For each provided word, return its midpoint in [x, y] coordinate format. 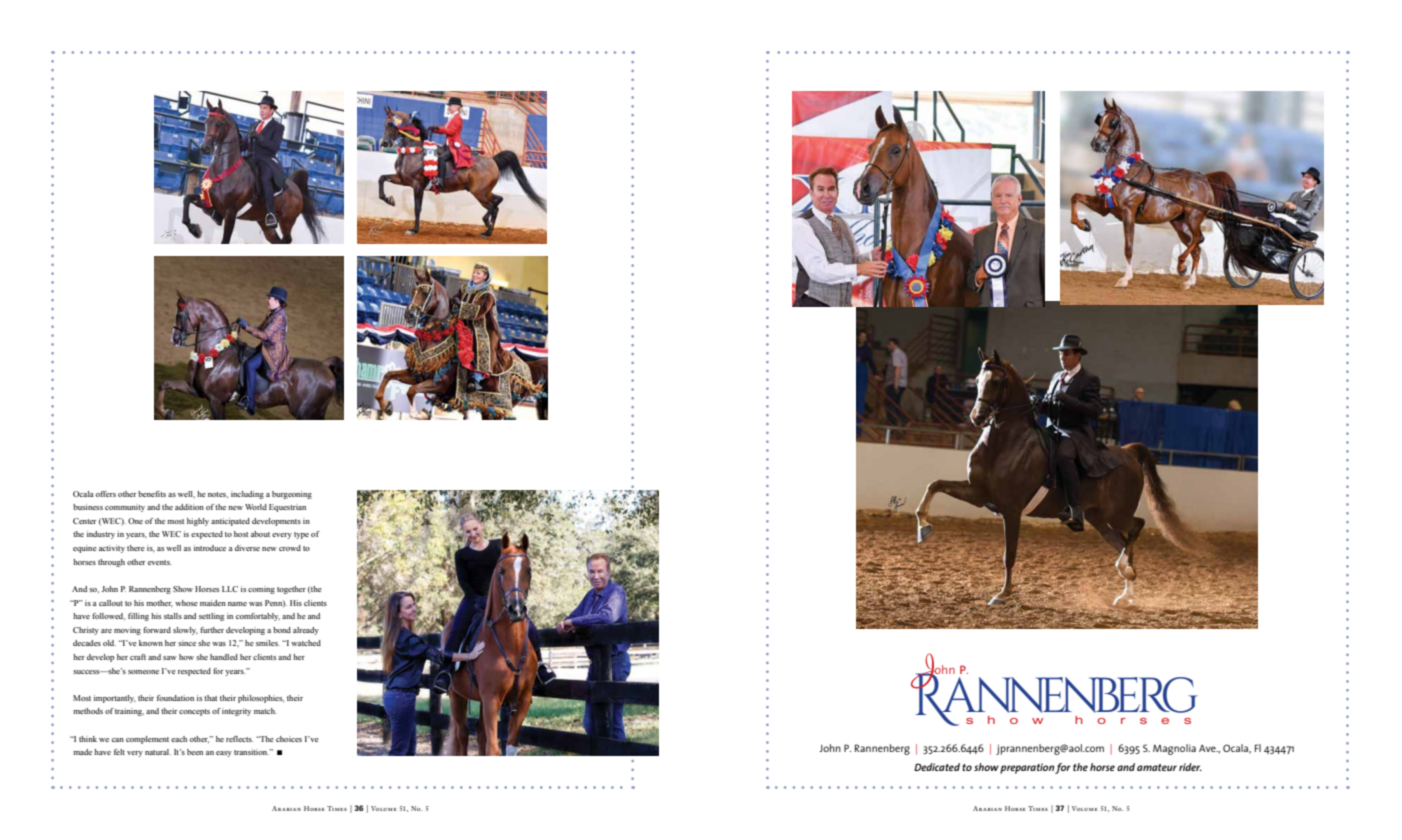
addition [189, 507]
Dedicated [937, 767]
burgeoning [292, 495]
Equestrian [287, 508]
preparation [1027, 768]
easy [224, 754]
